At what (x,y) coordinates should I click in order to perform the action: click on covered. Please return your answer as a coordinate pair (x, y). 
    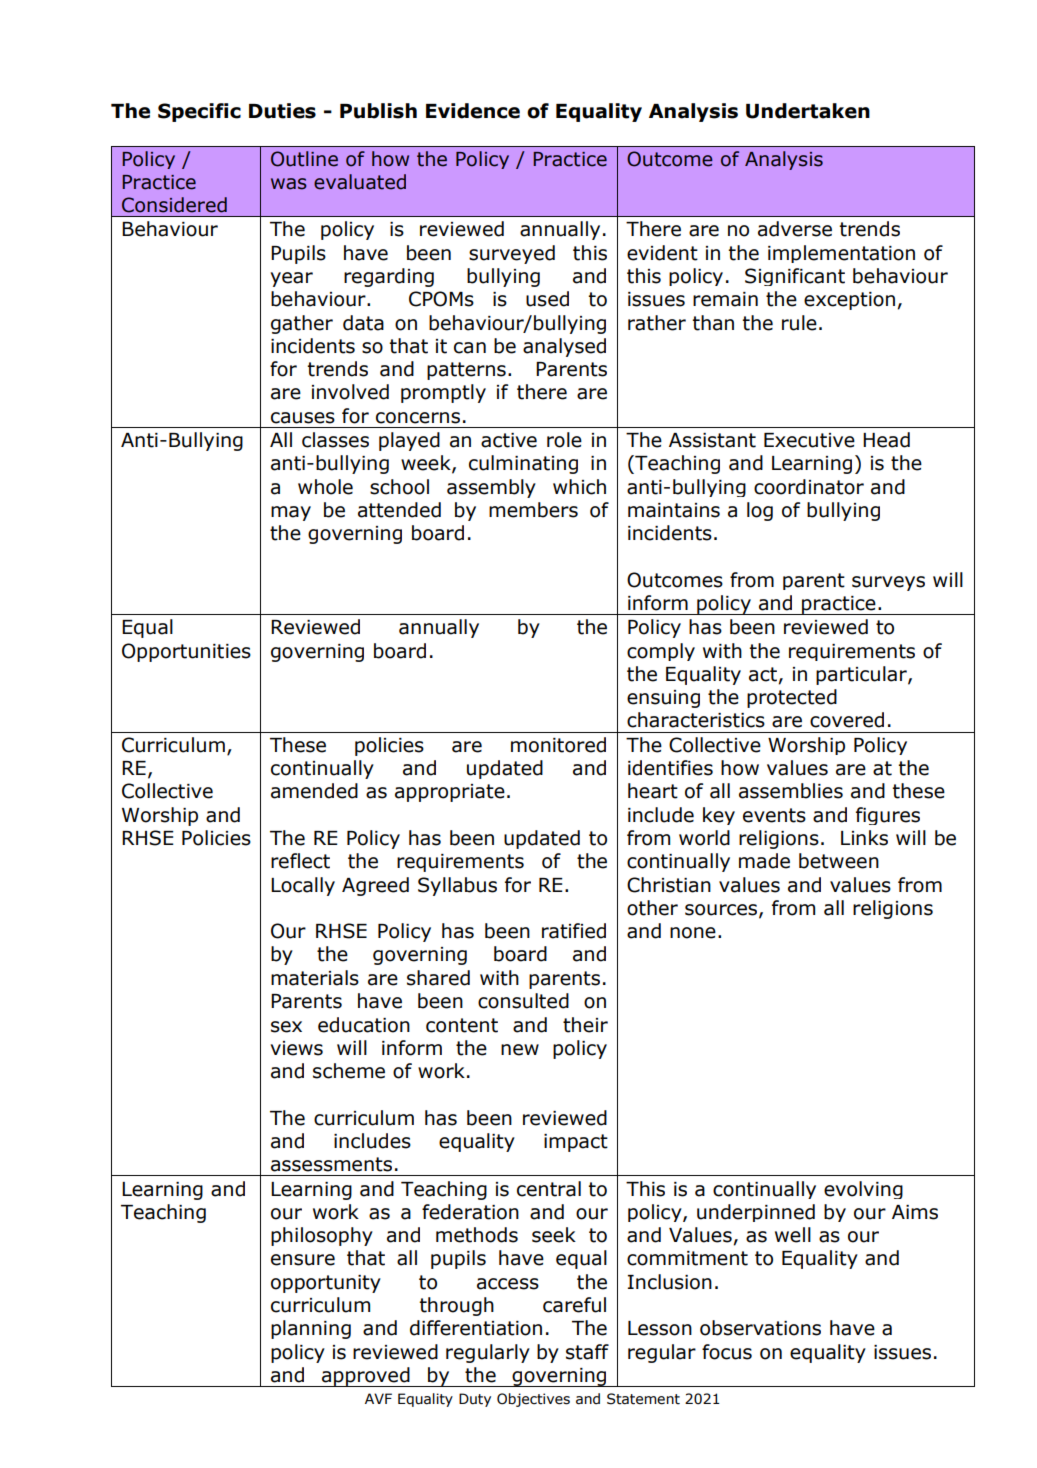
    Looking at the image, I should click on (847, 720).
